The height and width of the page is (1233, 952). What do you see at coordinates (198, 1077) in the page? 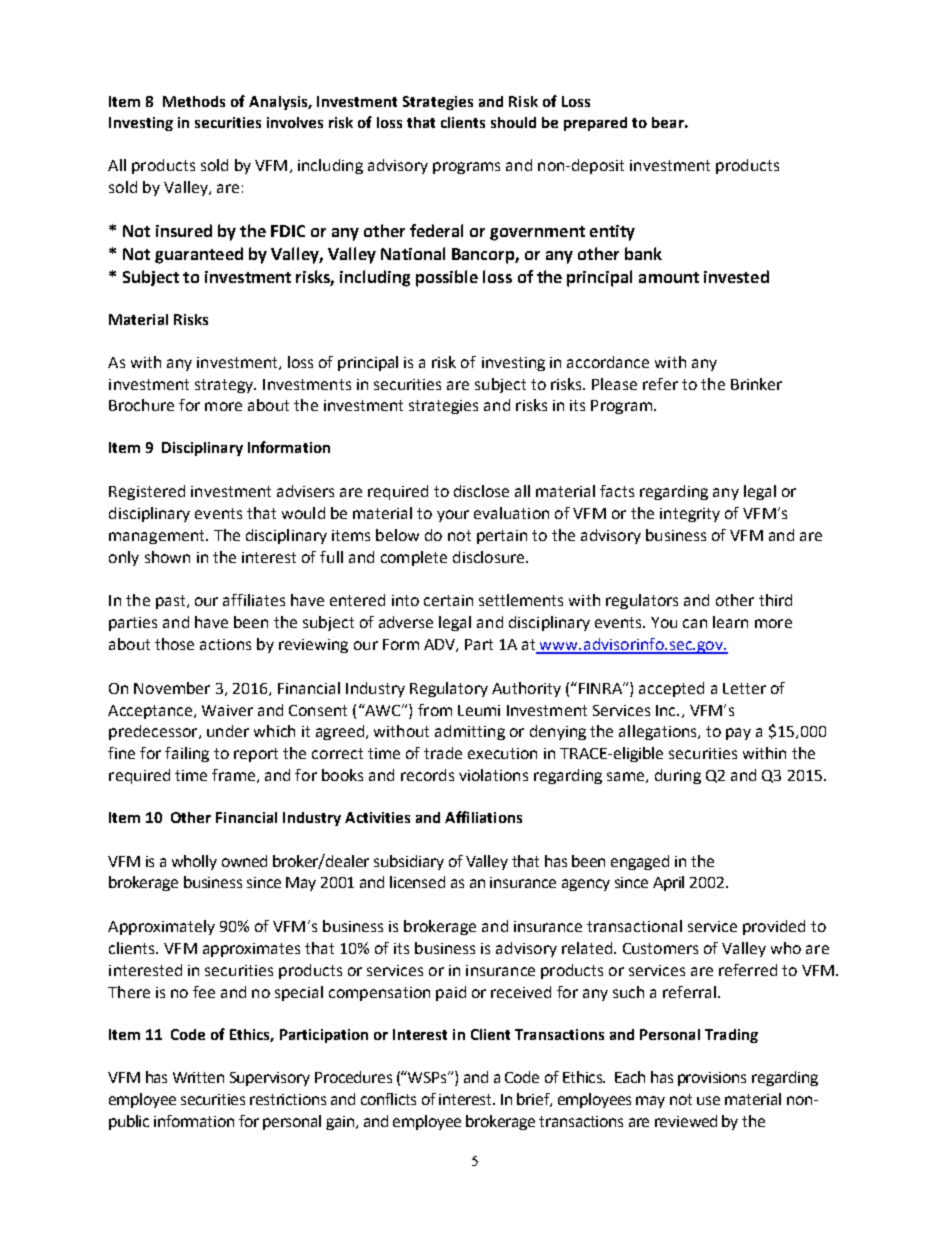
I see `Written` at bounding box center [198, 1077].
